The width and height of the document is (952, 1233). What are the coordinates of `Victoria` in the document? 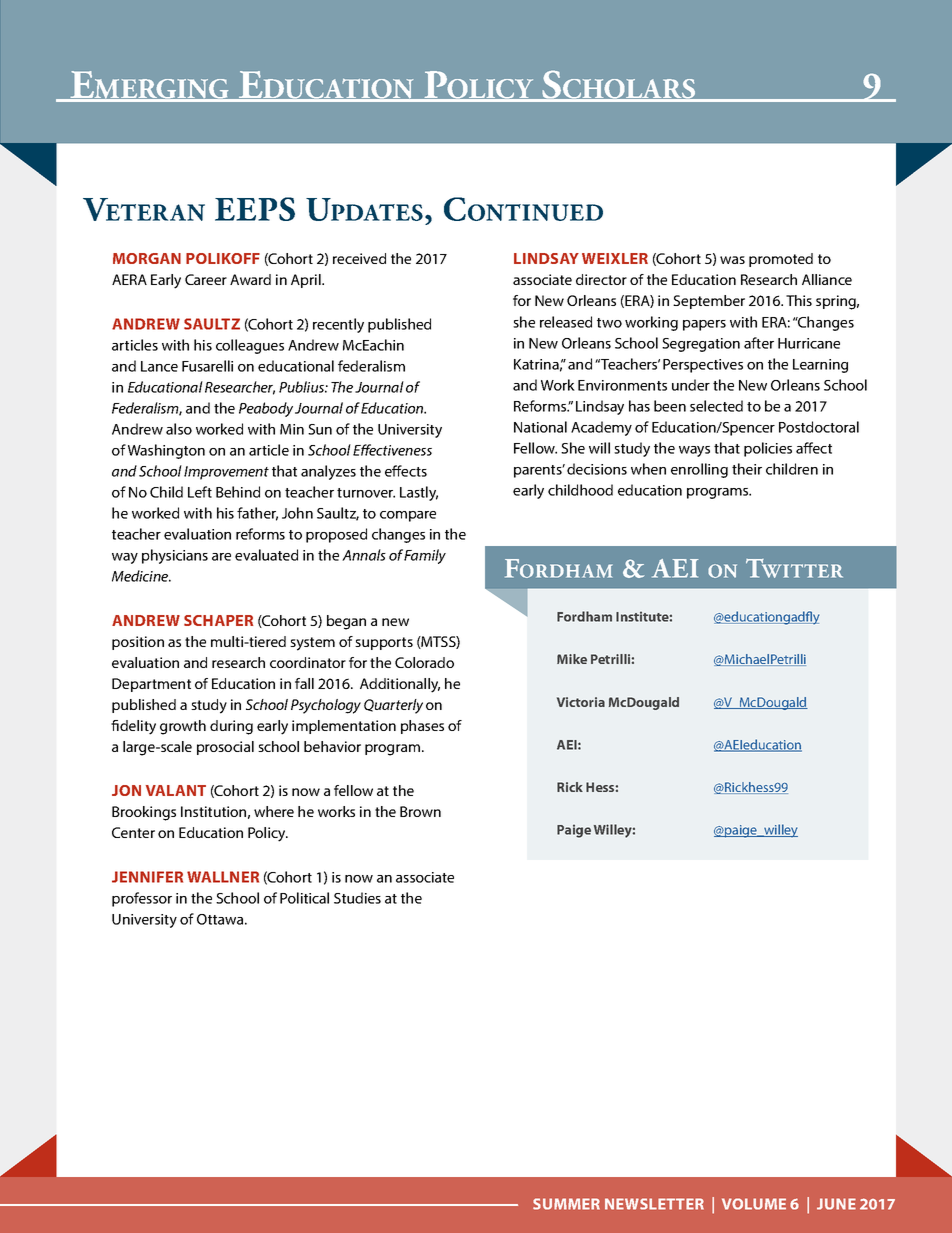 It's located at (581, 702).
